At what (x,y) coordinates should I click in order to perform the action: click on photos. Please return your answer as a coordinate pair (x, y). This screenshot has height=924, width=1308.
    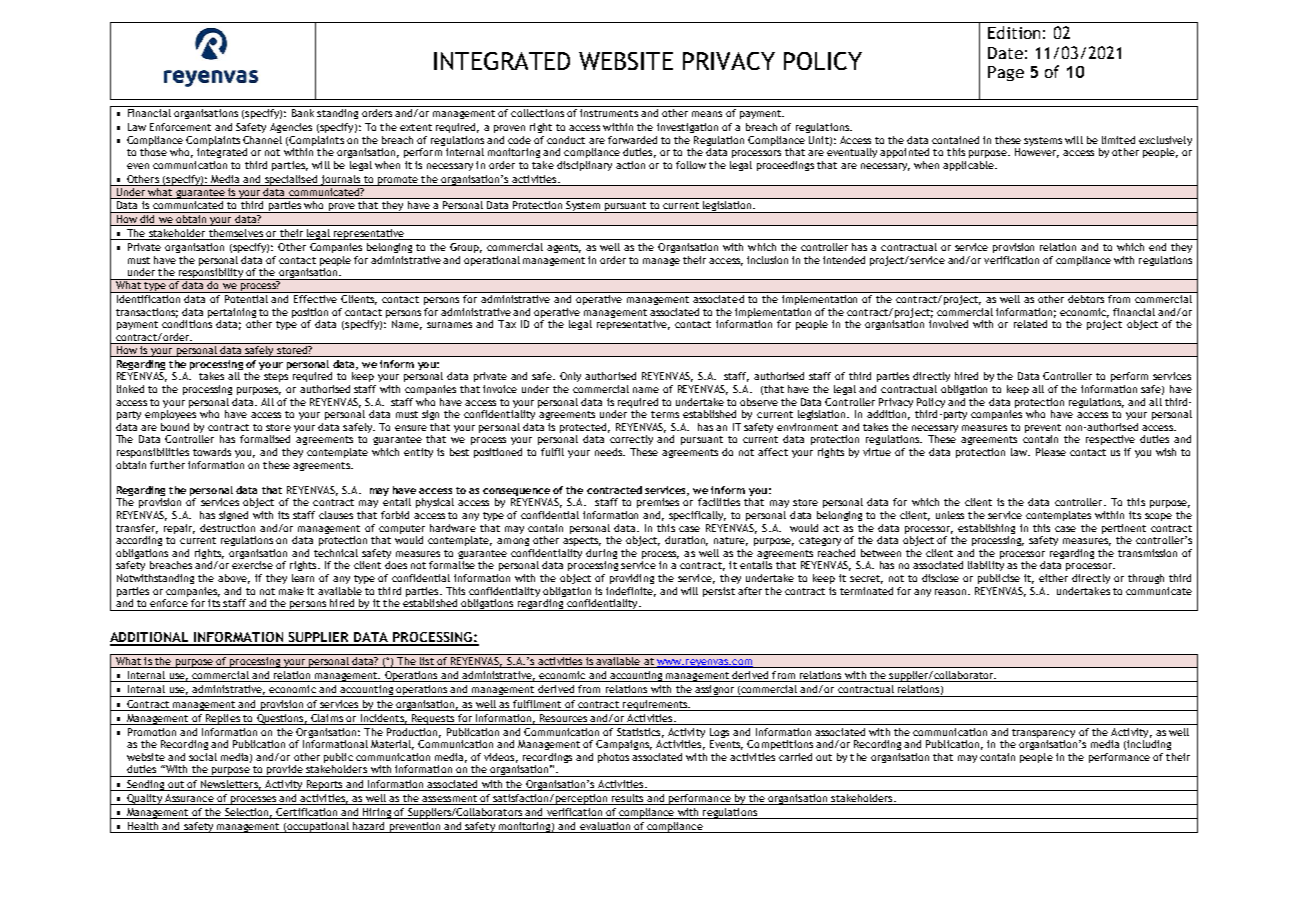
    Looking at the image, I should click on (613, 758).
